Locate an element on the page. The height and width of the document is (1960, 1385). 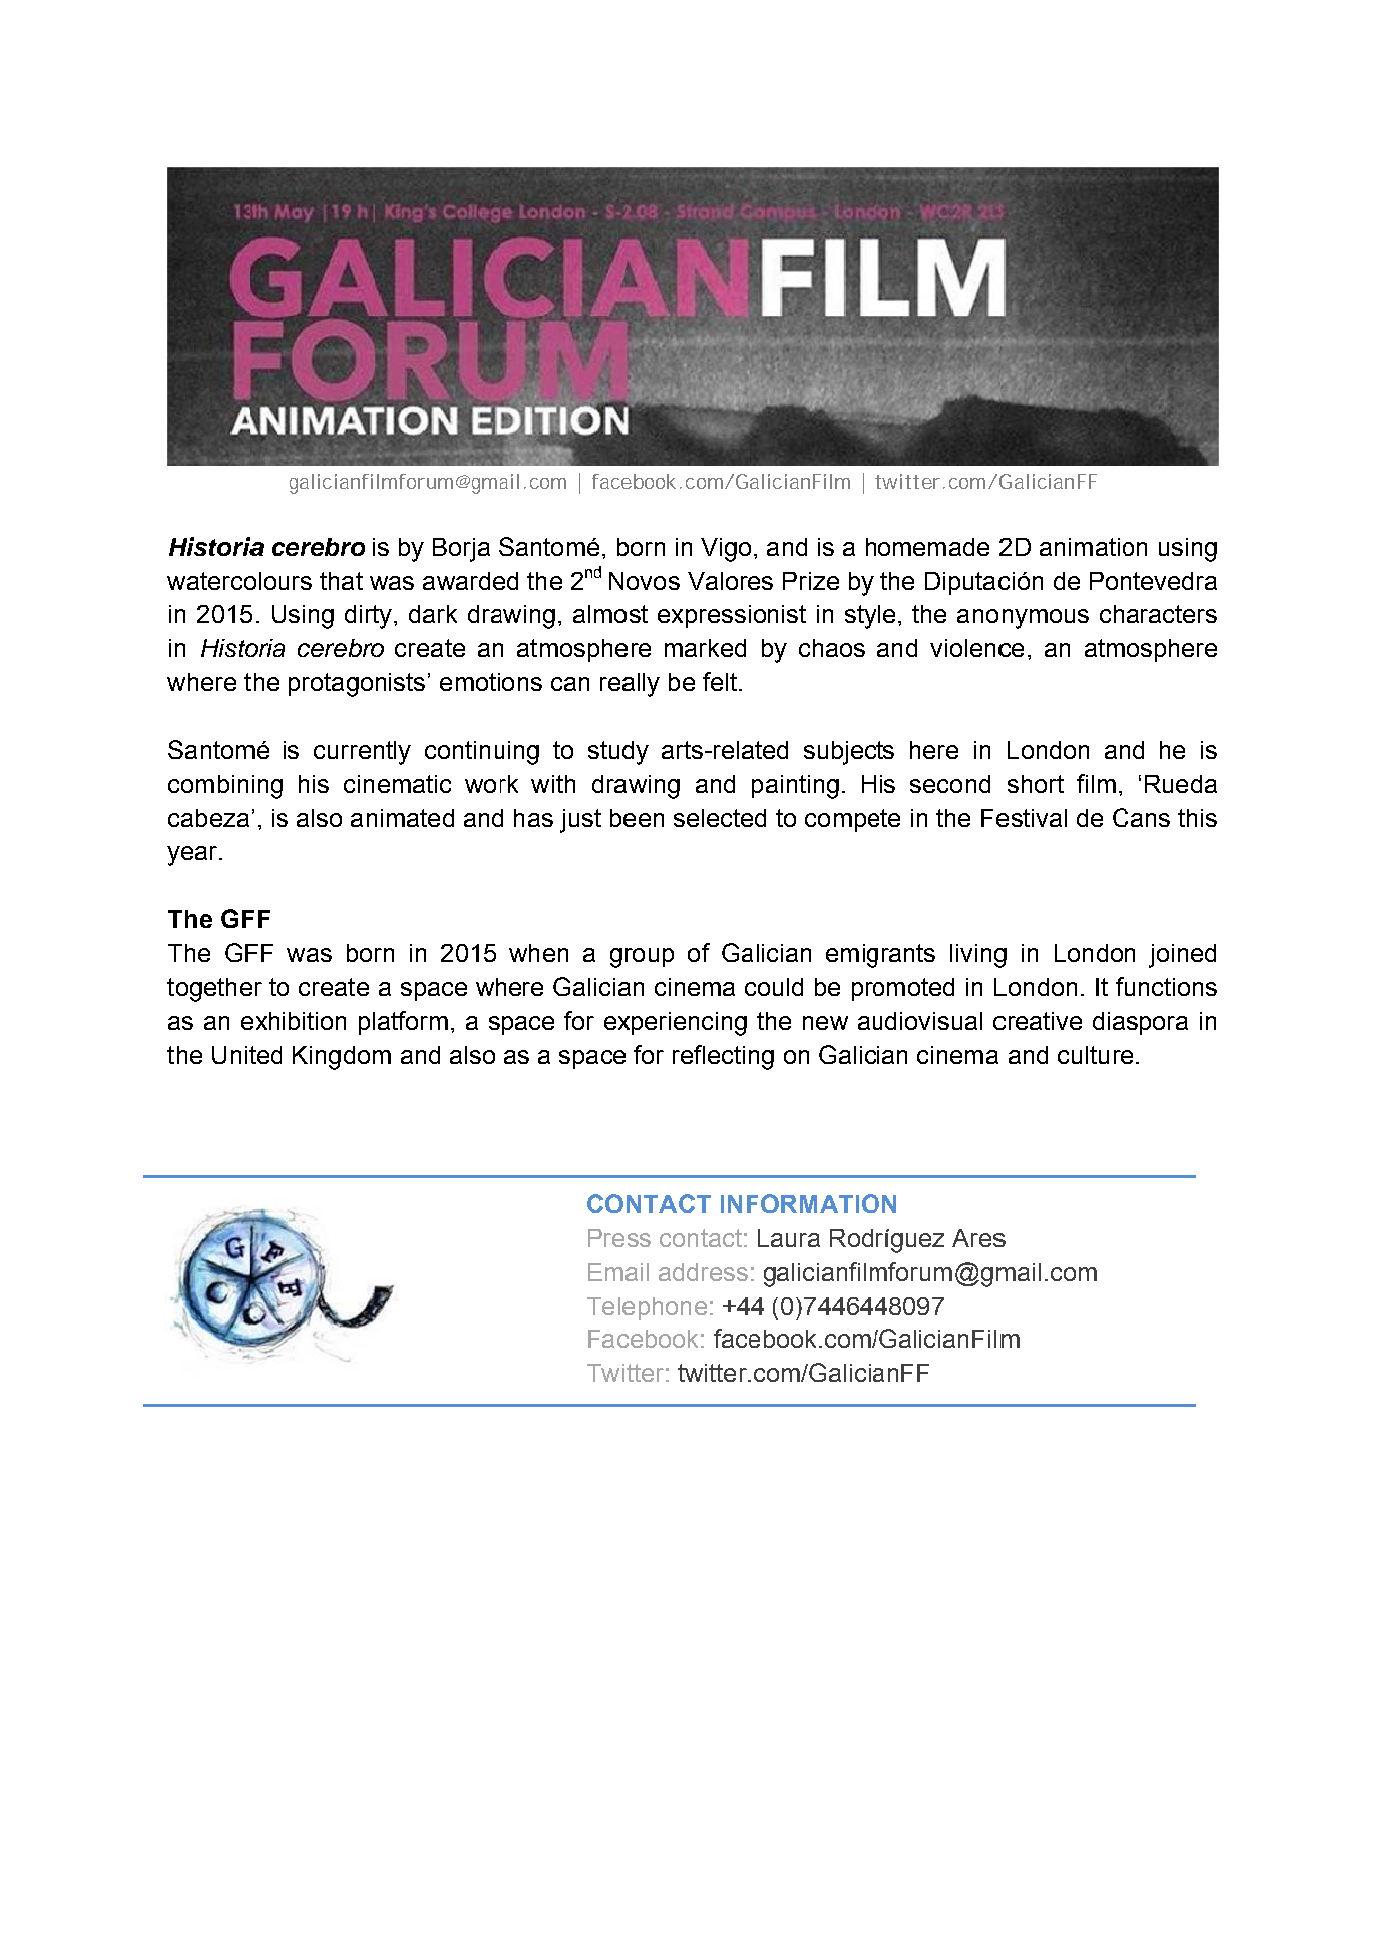
stud is located at coordinates (611, 750).
